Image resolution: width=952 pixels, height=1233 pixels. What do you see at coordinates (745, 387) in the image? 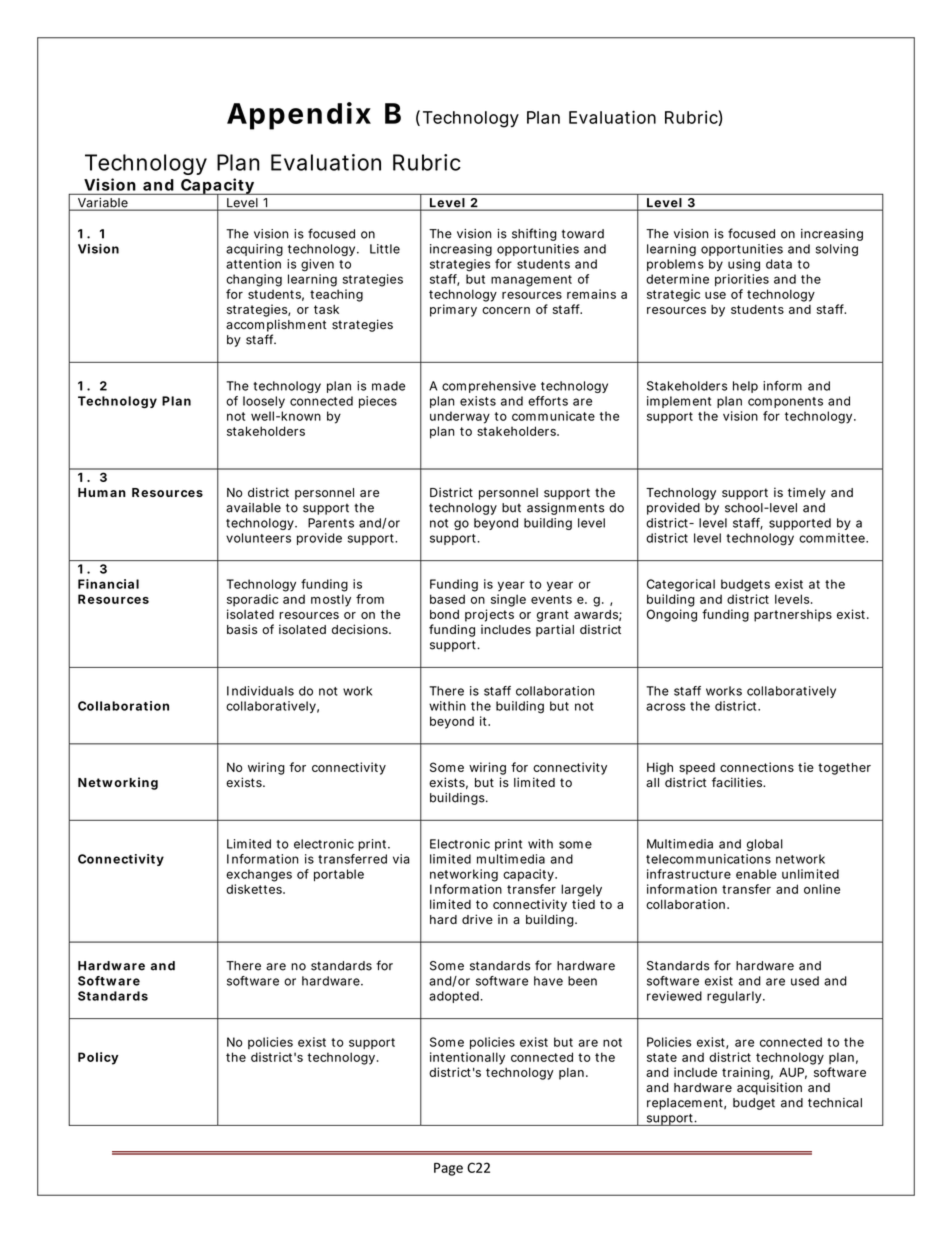
I see `help` at bounding box center [745, 387].
